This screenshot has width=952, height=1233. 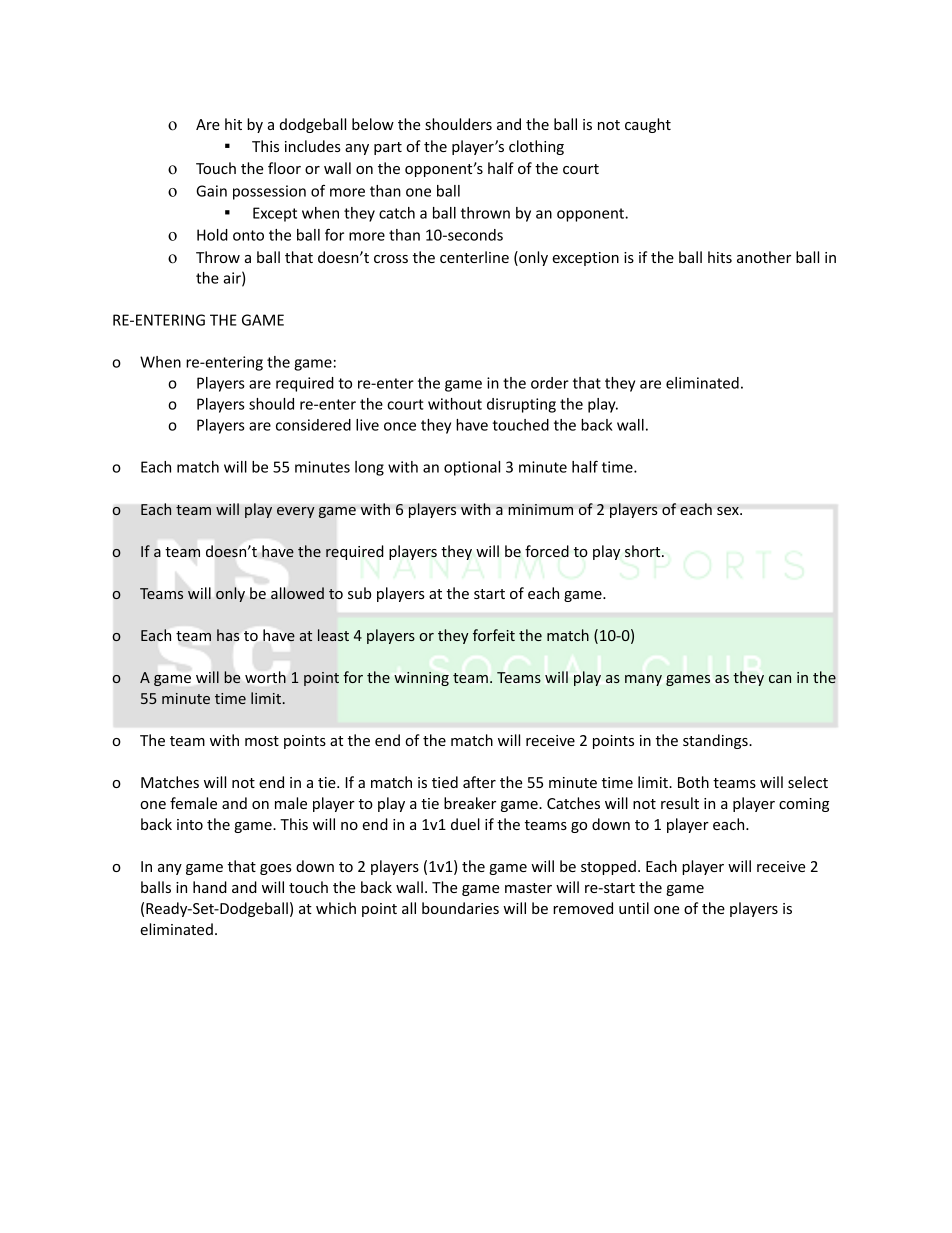 I want to click on floor, so click(x=284, y=168).
